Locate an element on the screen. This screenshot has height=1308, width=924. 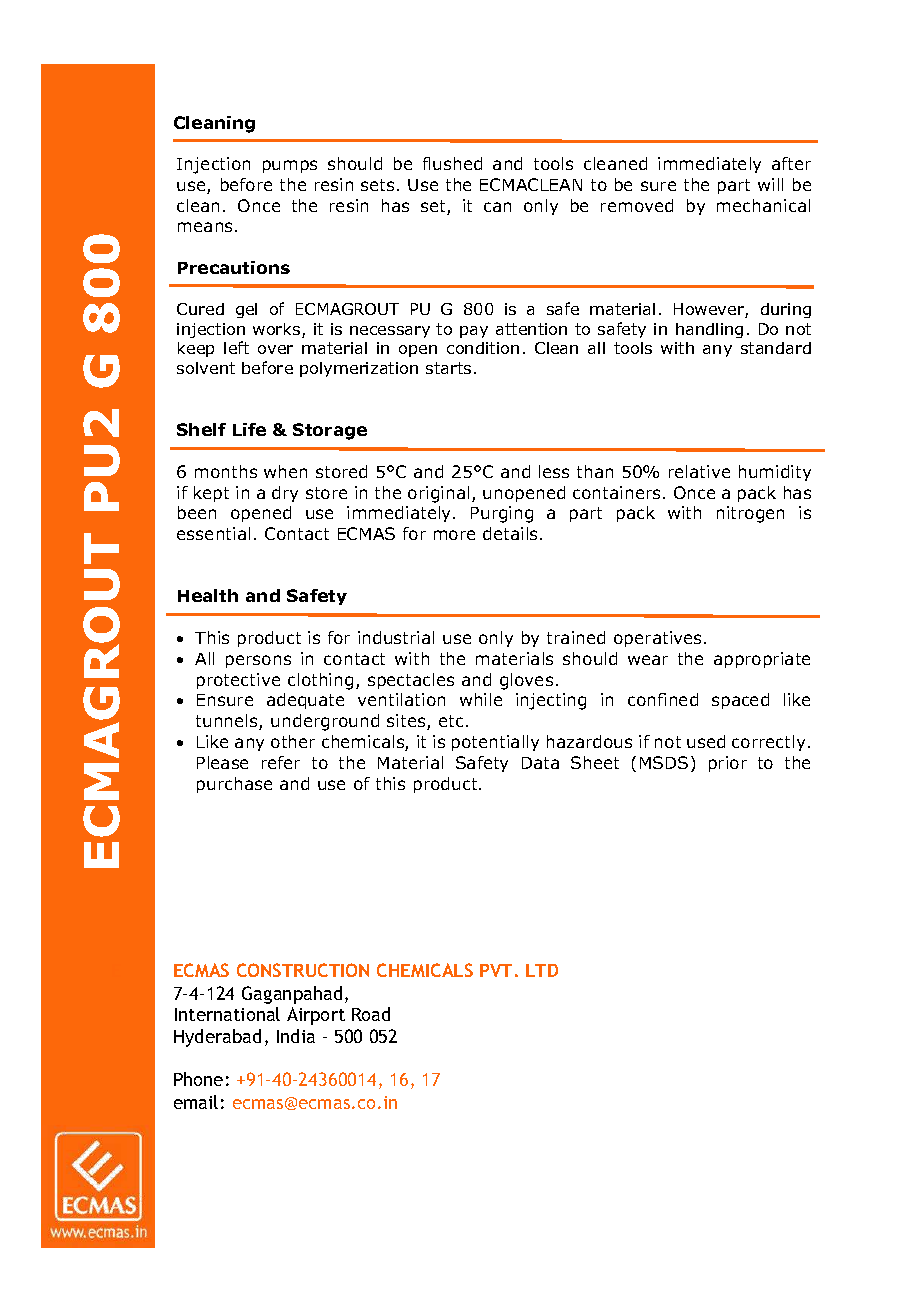
appropriate is located at coordinates (762, 660).
